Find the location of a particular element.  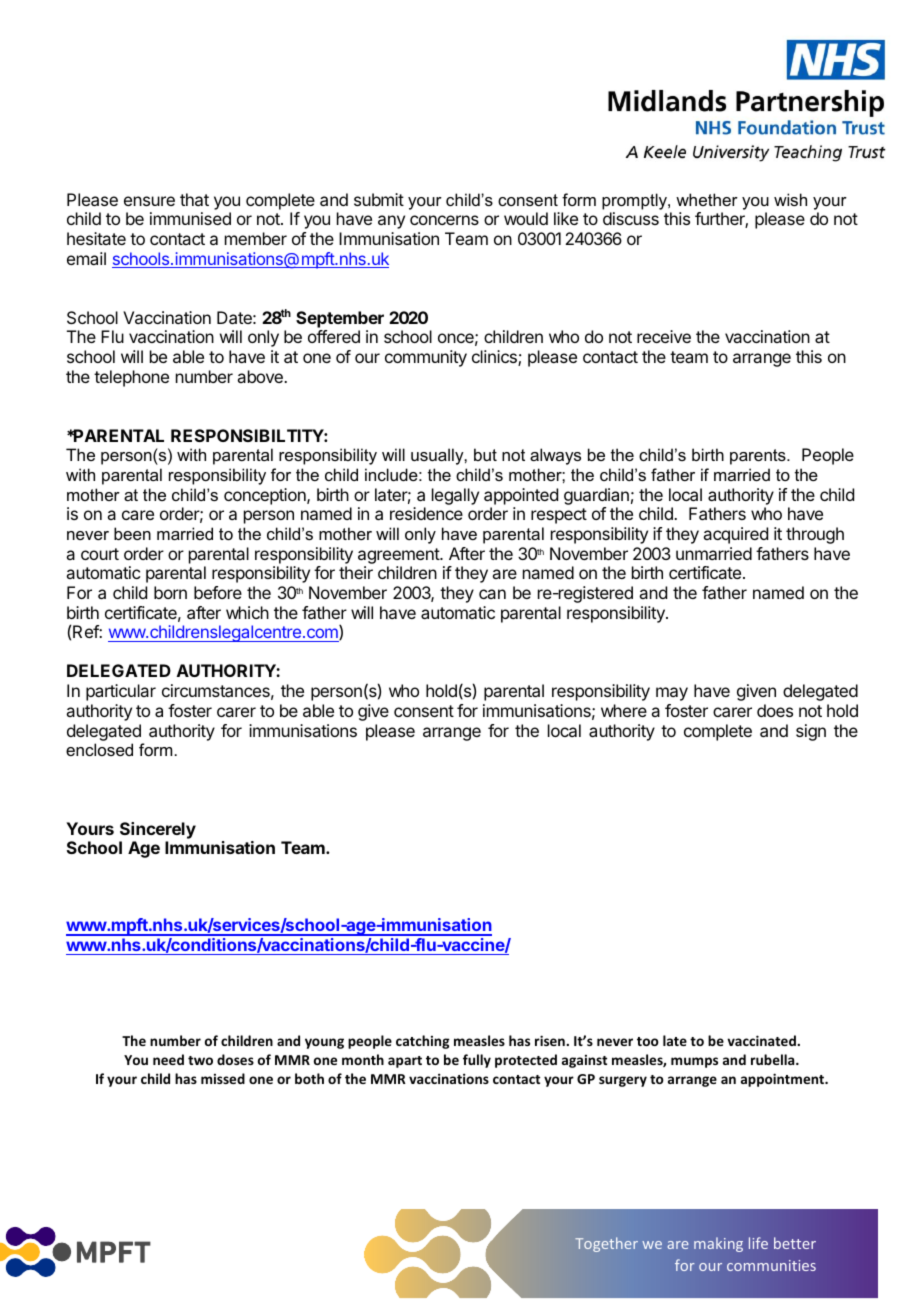

any is located at coordinates (391, 222).
